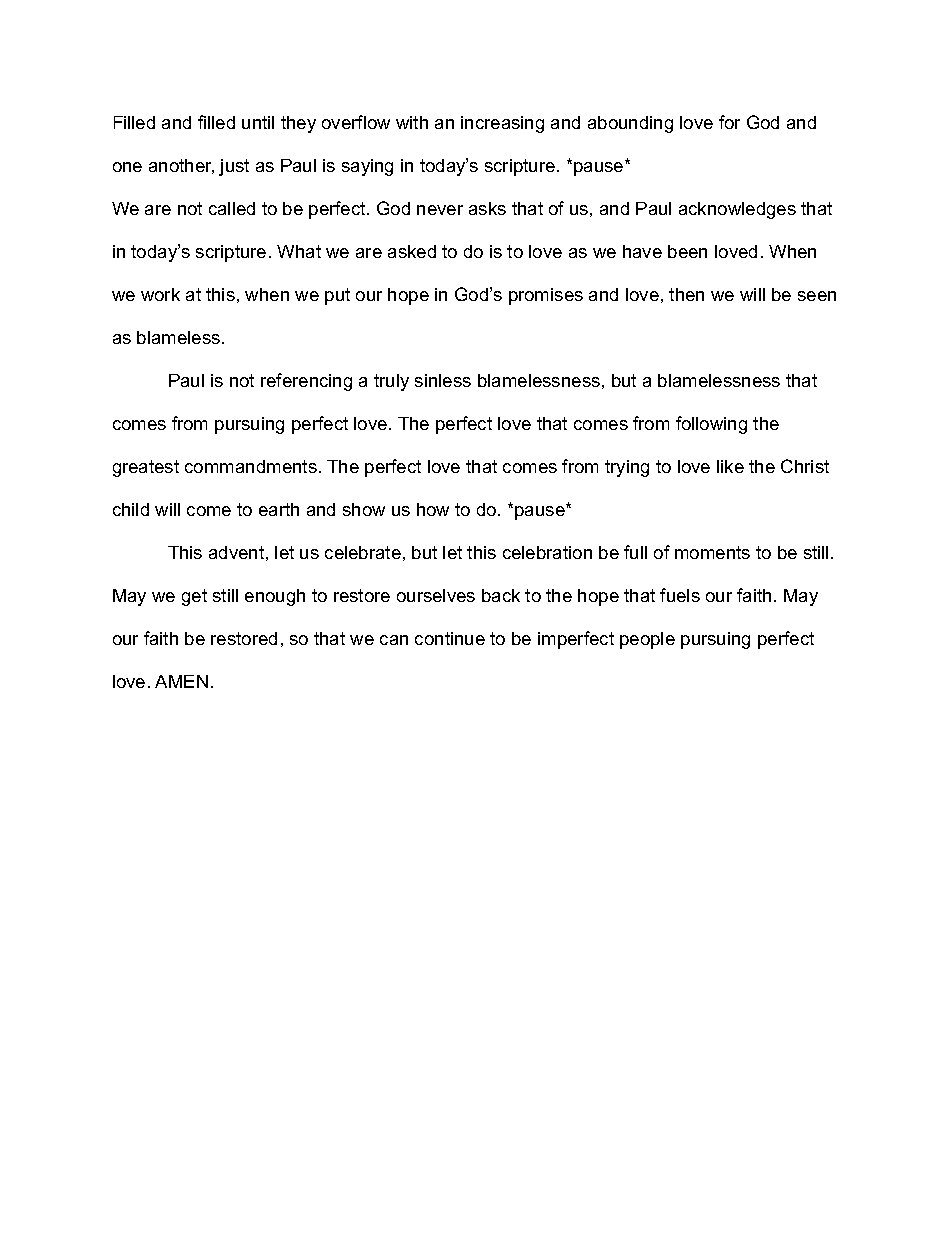 Image resolution: width=952 pixels, height=1233 pixels. I want to click on until, so click(258, 122).
